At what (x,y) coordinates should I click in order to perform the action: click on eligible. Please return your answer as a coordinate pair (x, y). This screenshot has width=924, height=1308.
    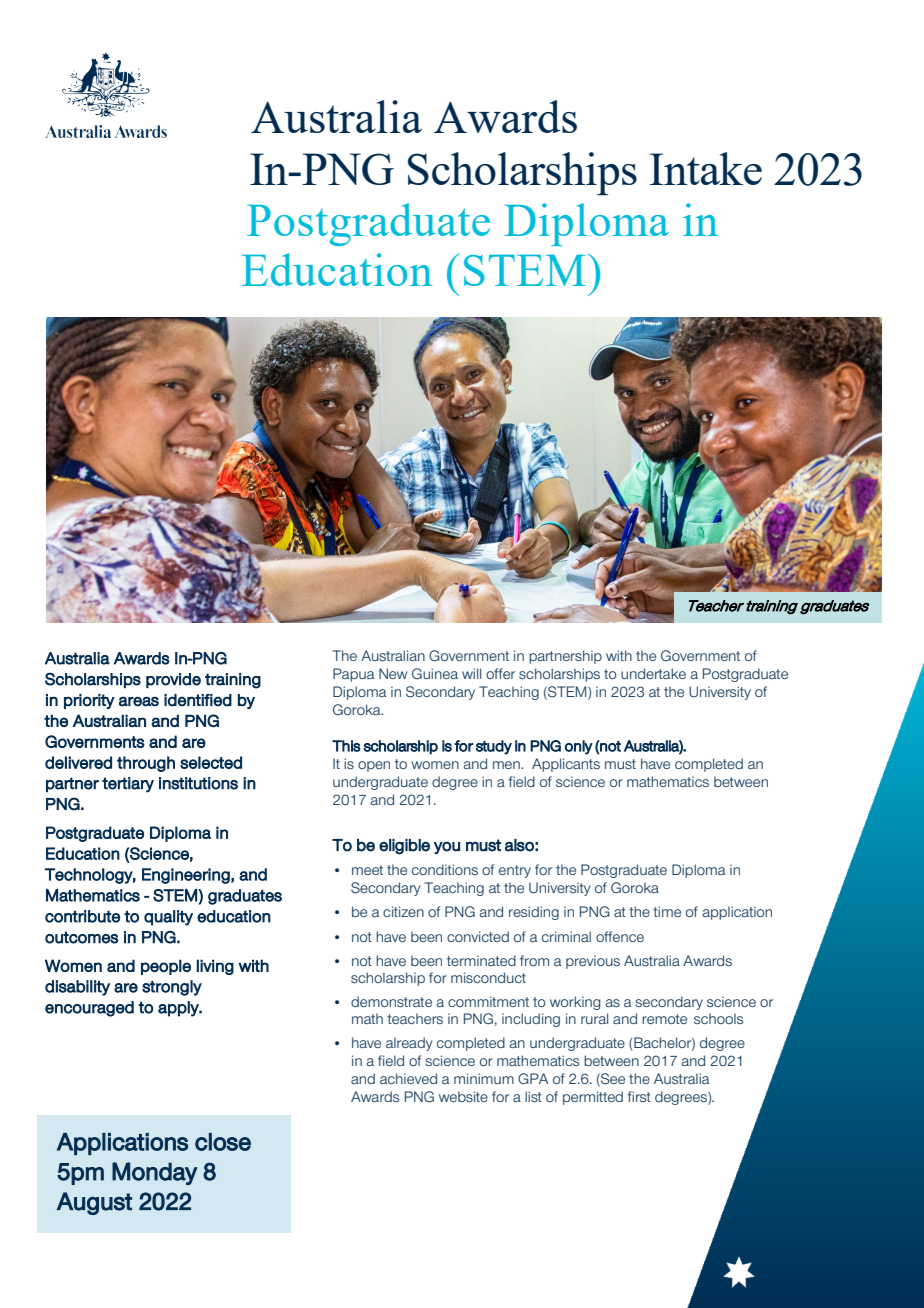
    Looking at the image, I should click on (404, 847).
